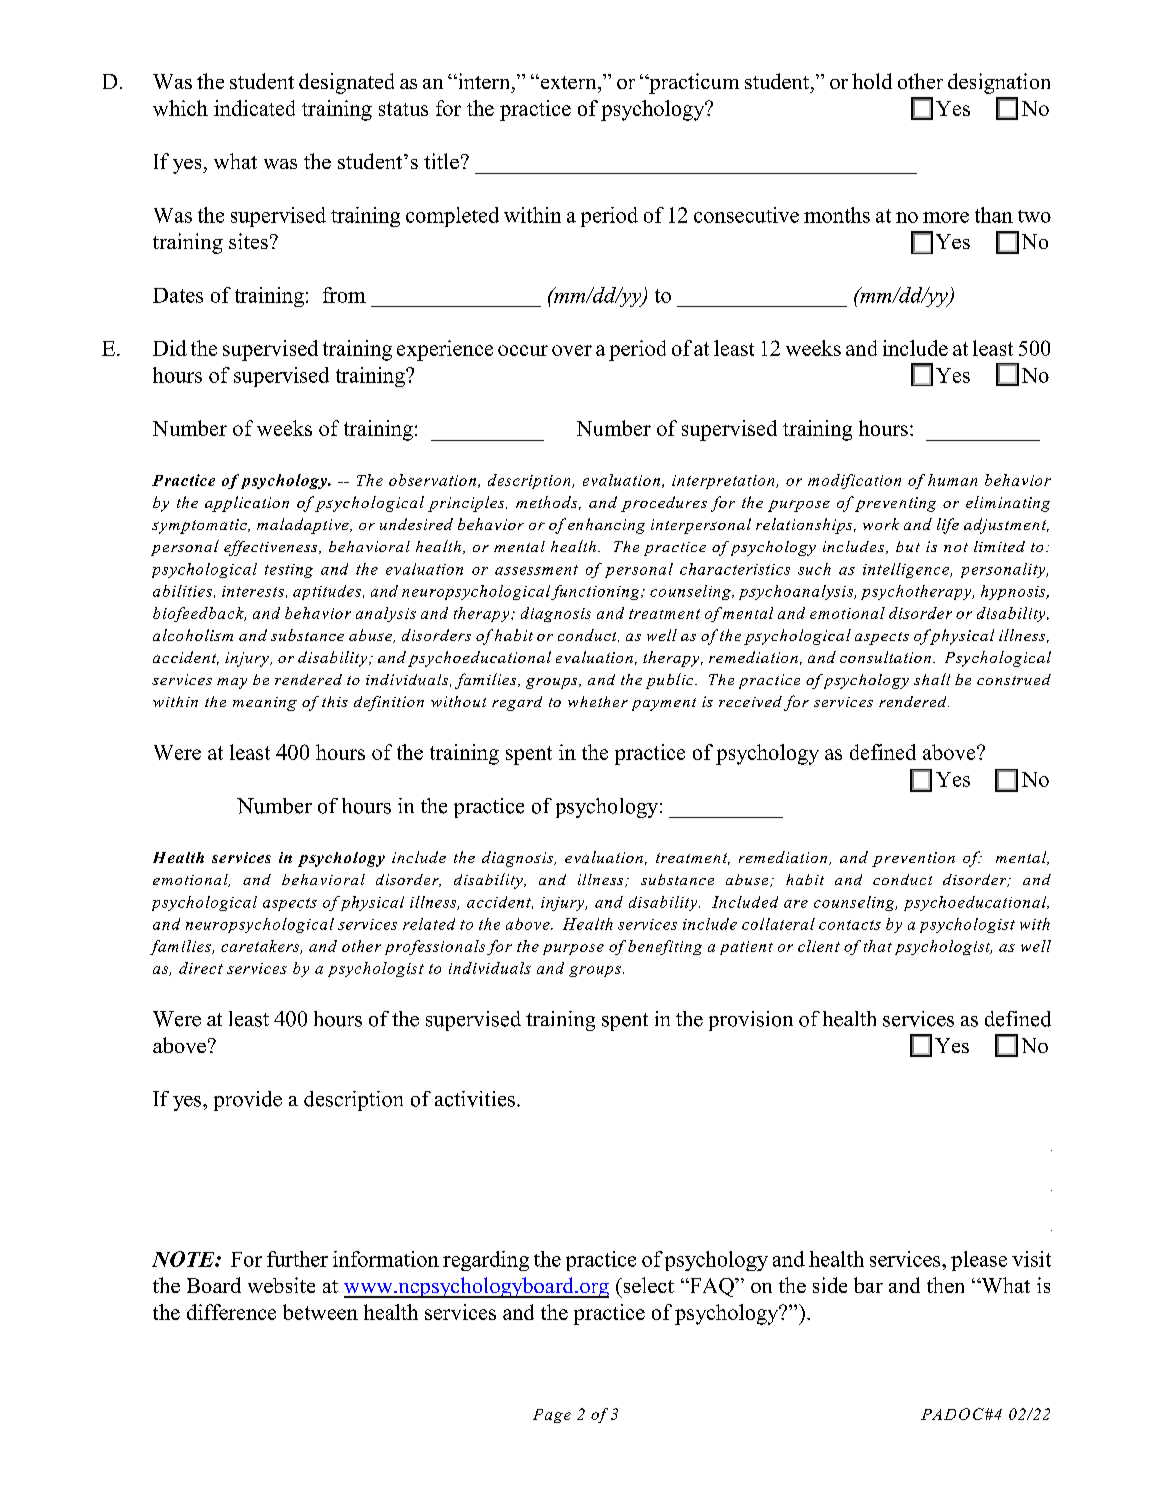  I want to click on shall, so click(932, 679).
